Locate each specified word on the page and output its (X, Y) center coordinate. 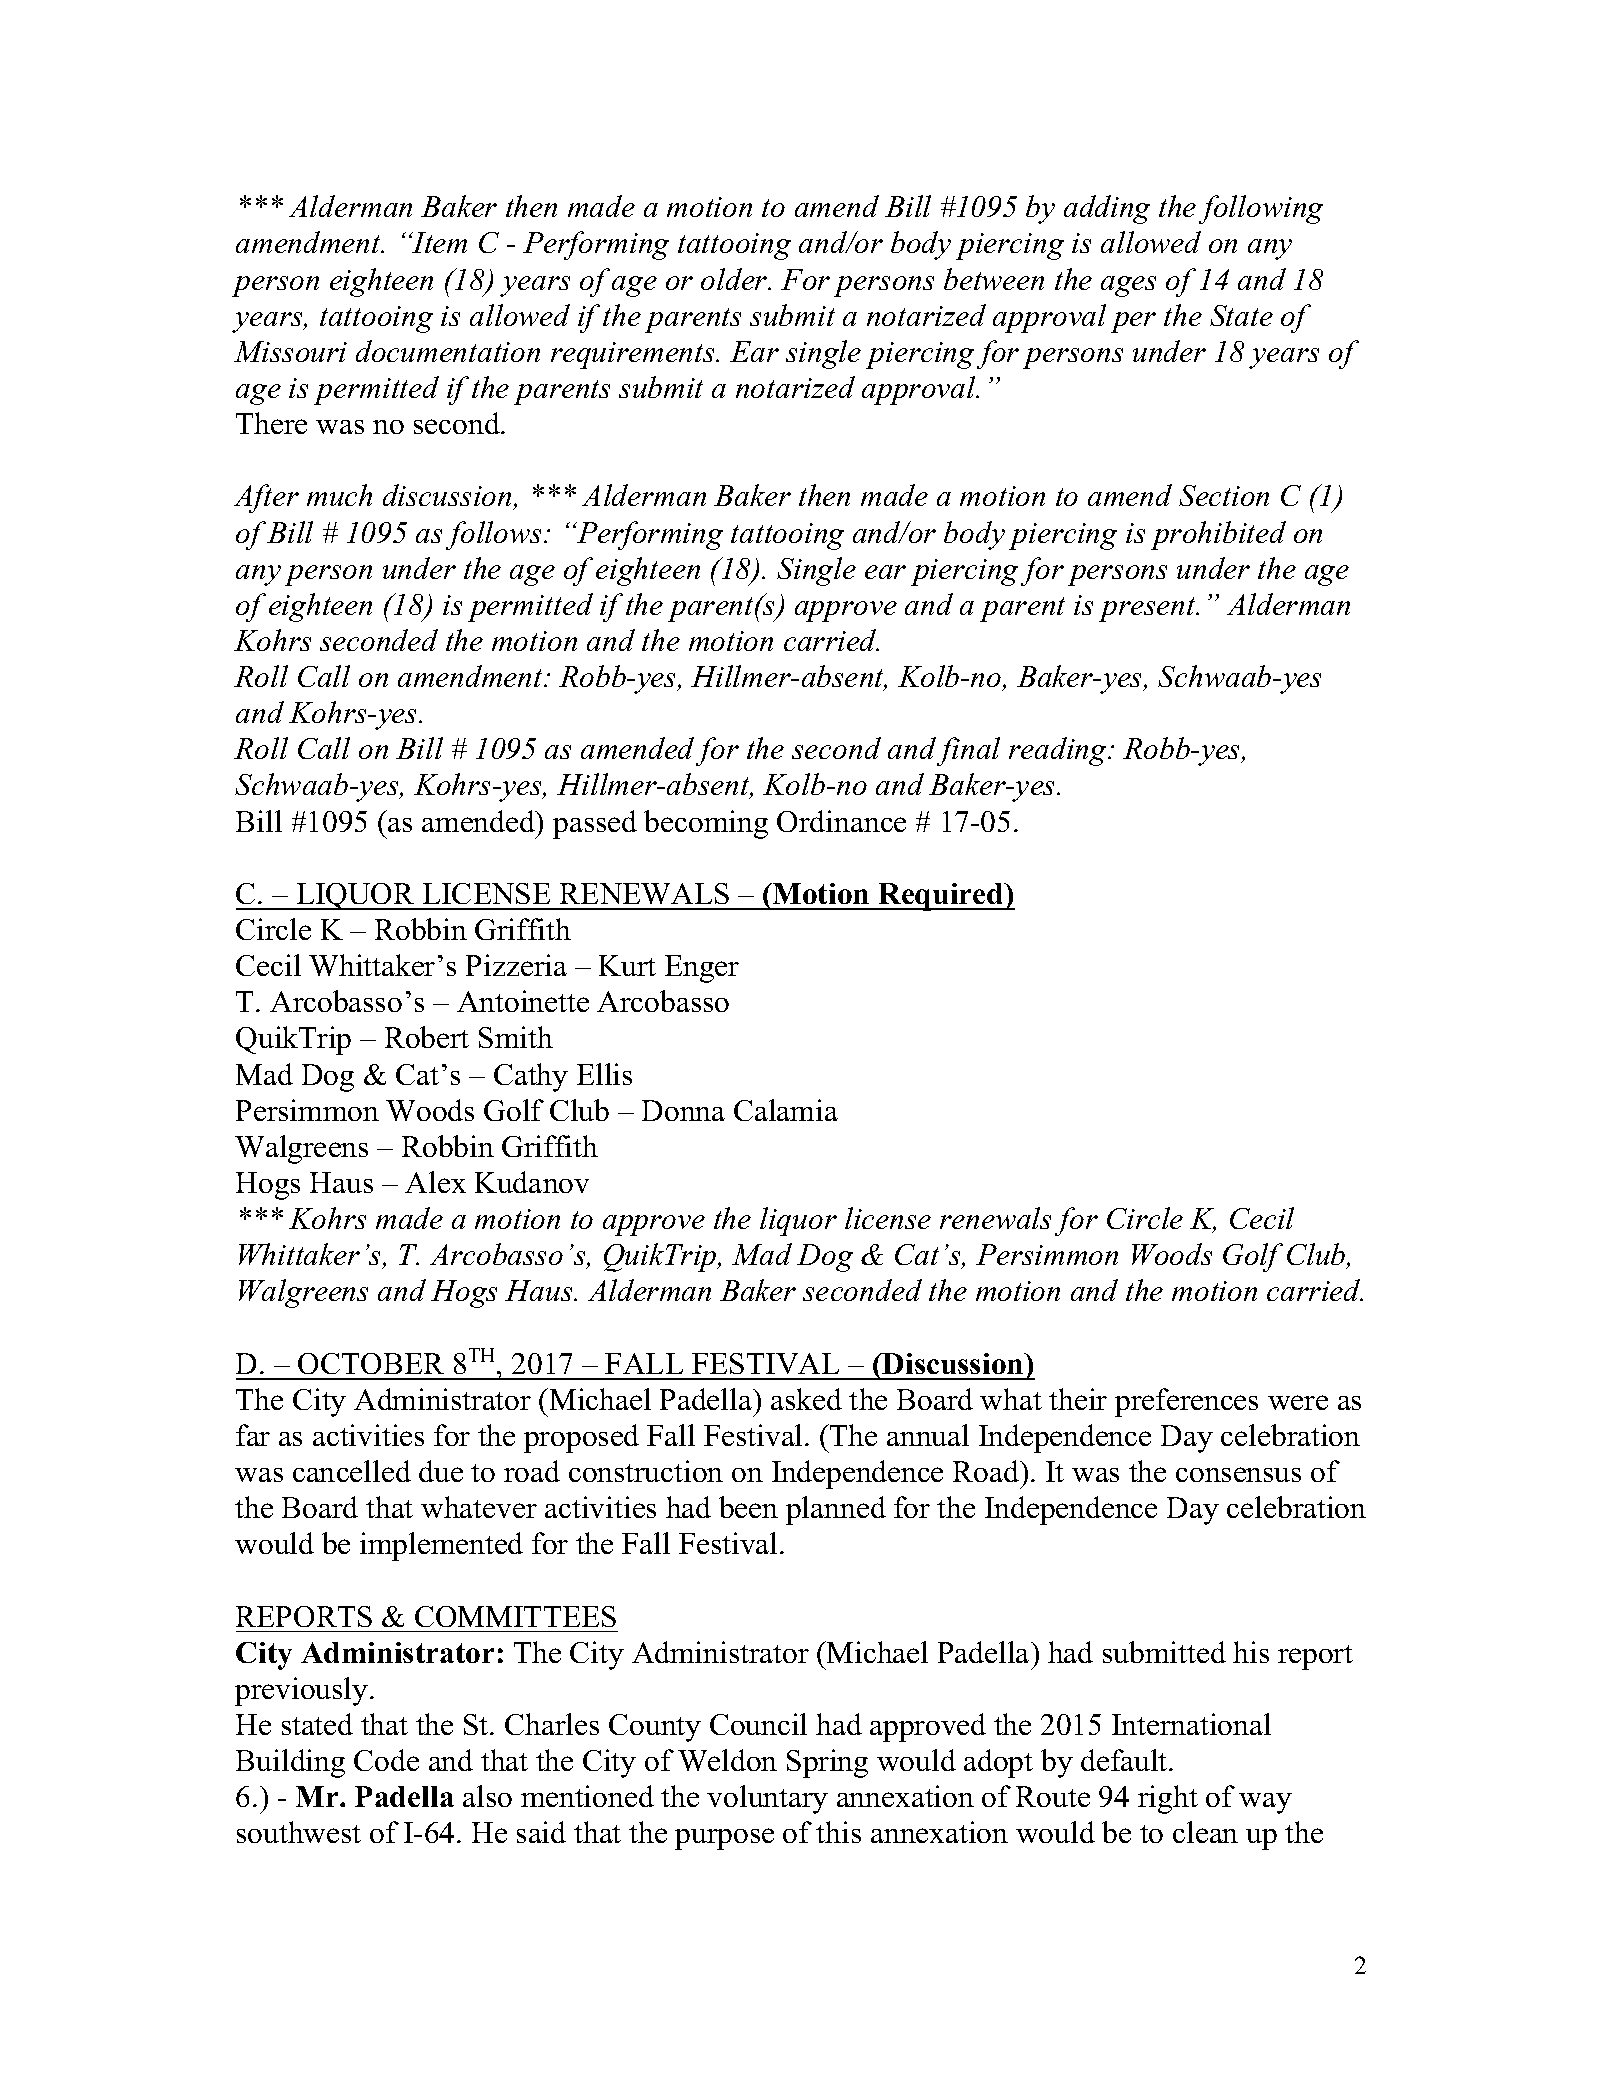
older (735, 279)
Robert (427, 1037)
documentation (448, 351)
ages (1128, 286)
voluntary (767, 1799)
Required (941, 897)
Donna (683, 1110)
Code (386, 1760)
